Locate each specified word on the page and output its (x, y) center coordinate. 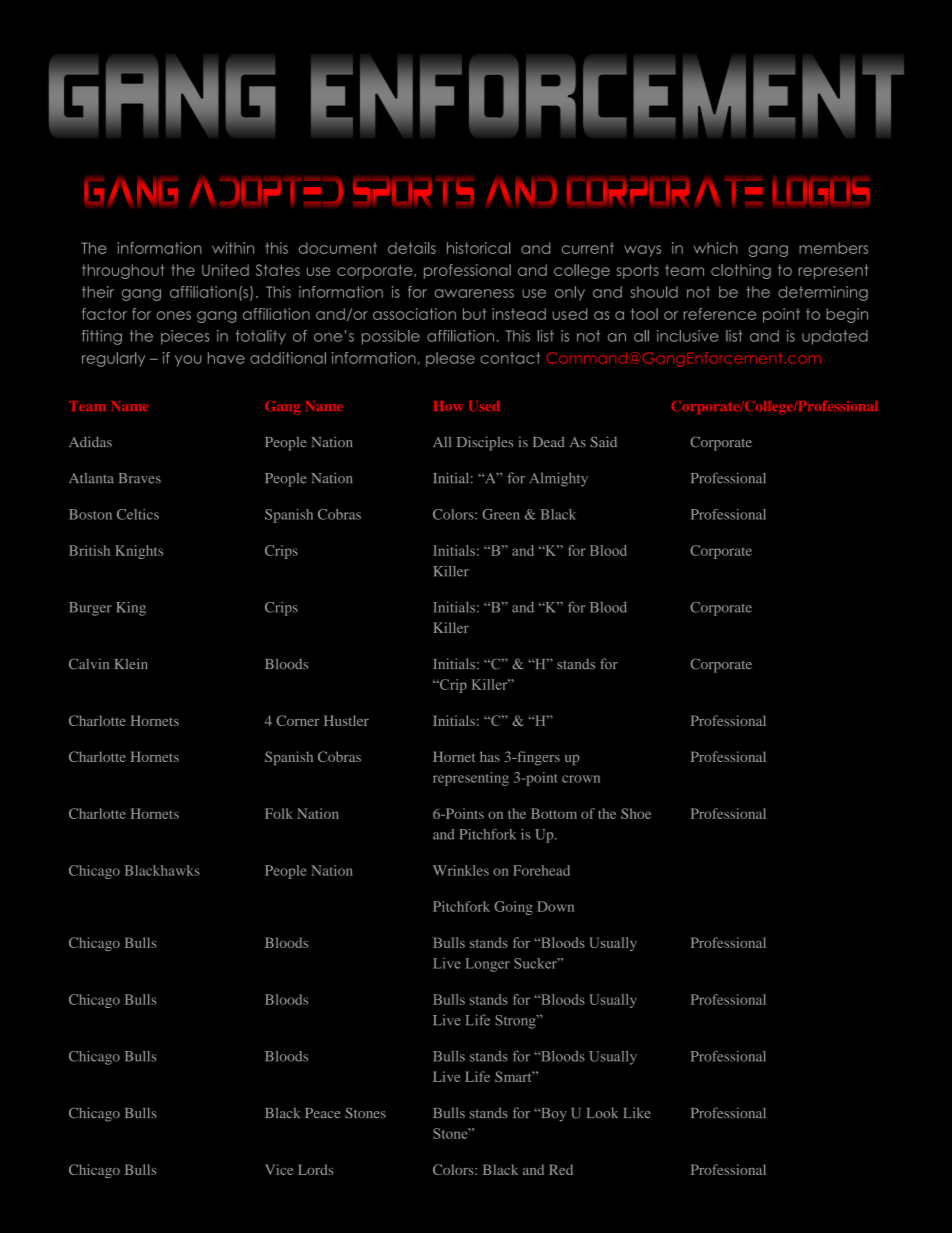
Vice (279, 1169)
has (490, 756)
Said (603, 442)
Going (513, 908)
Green (501, 514)
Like (637, 1113)
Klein (131, 663)
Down (555, 906)
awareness (474, 293)
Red (561, 1169)
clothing (741, 271)
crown (581, 779)
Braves (140, 478)
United (225, 270)
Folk (279, 813)
